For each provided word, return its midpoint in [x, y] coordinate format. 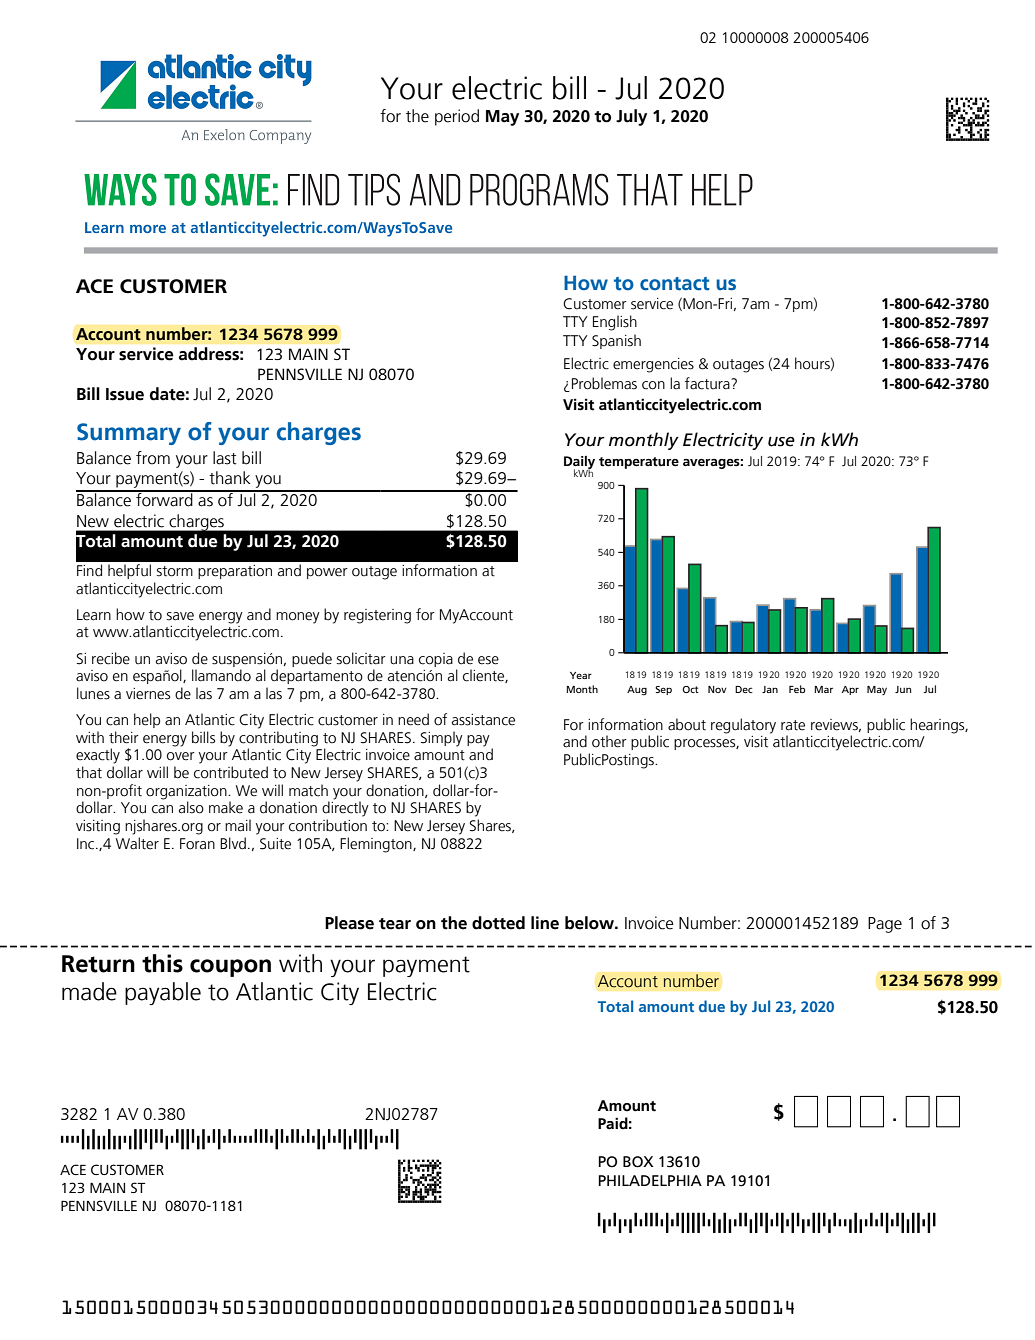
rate [793, 725]
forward [164, 499]
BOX [638, 1162]
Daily [579, 463]
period [457, 117]
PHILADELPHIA [650, 1180]
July [631, 117]
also [191, 807]
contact [675, 284]
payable [163, 993]
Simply [442, 739]
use [781, 442]
